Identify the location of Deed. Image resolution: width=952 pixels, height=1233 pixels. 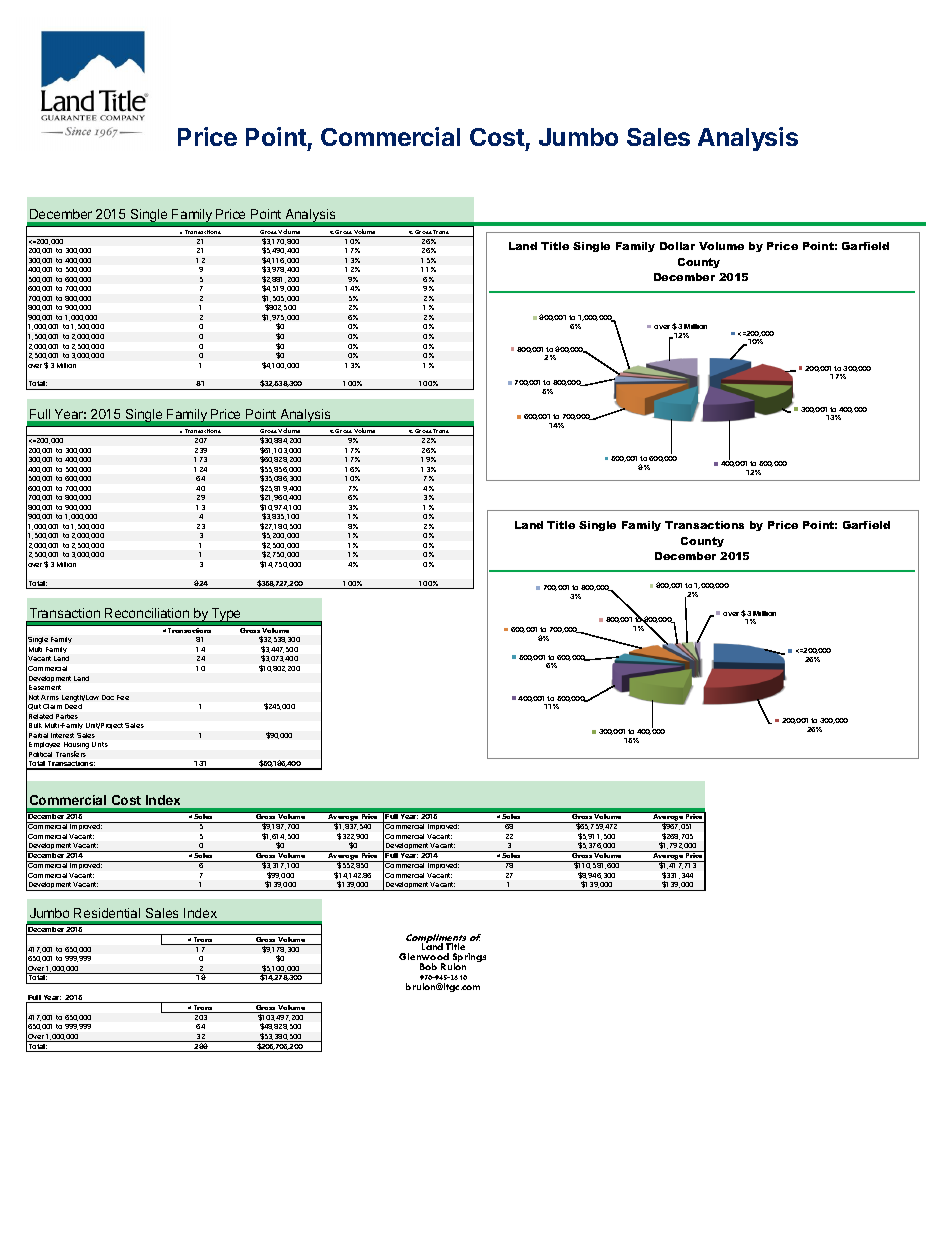
(73, 706).
